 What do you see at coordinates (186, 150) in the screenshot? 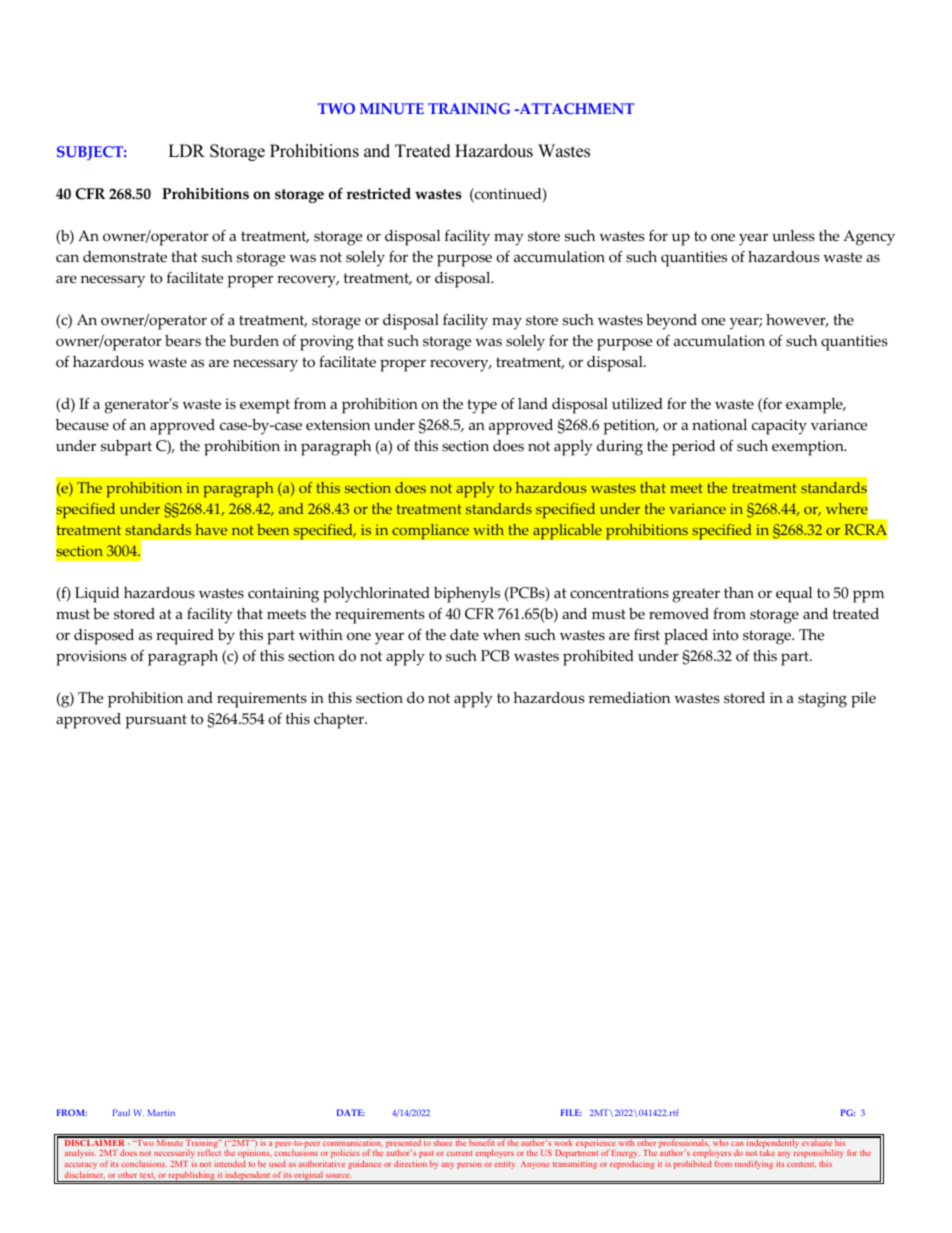
I see `LDR` at bounding box center [186, 150].
